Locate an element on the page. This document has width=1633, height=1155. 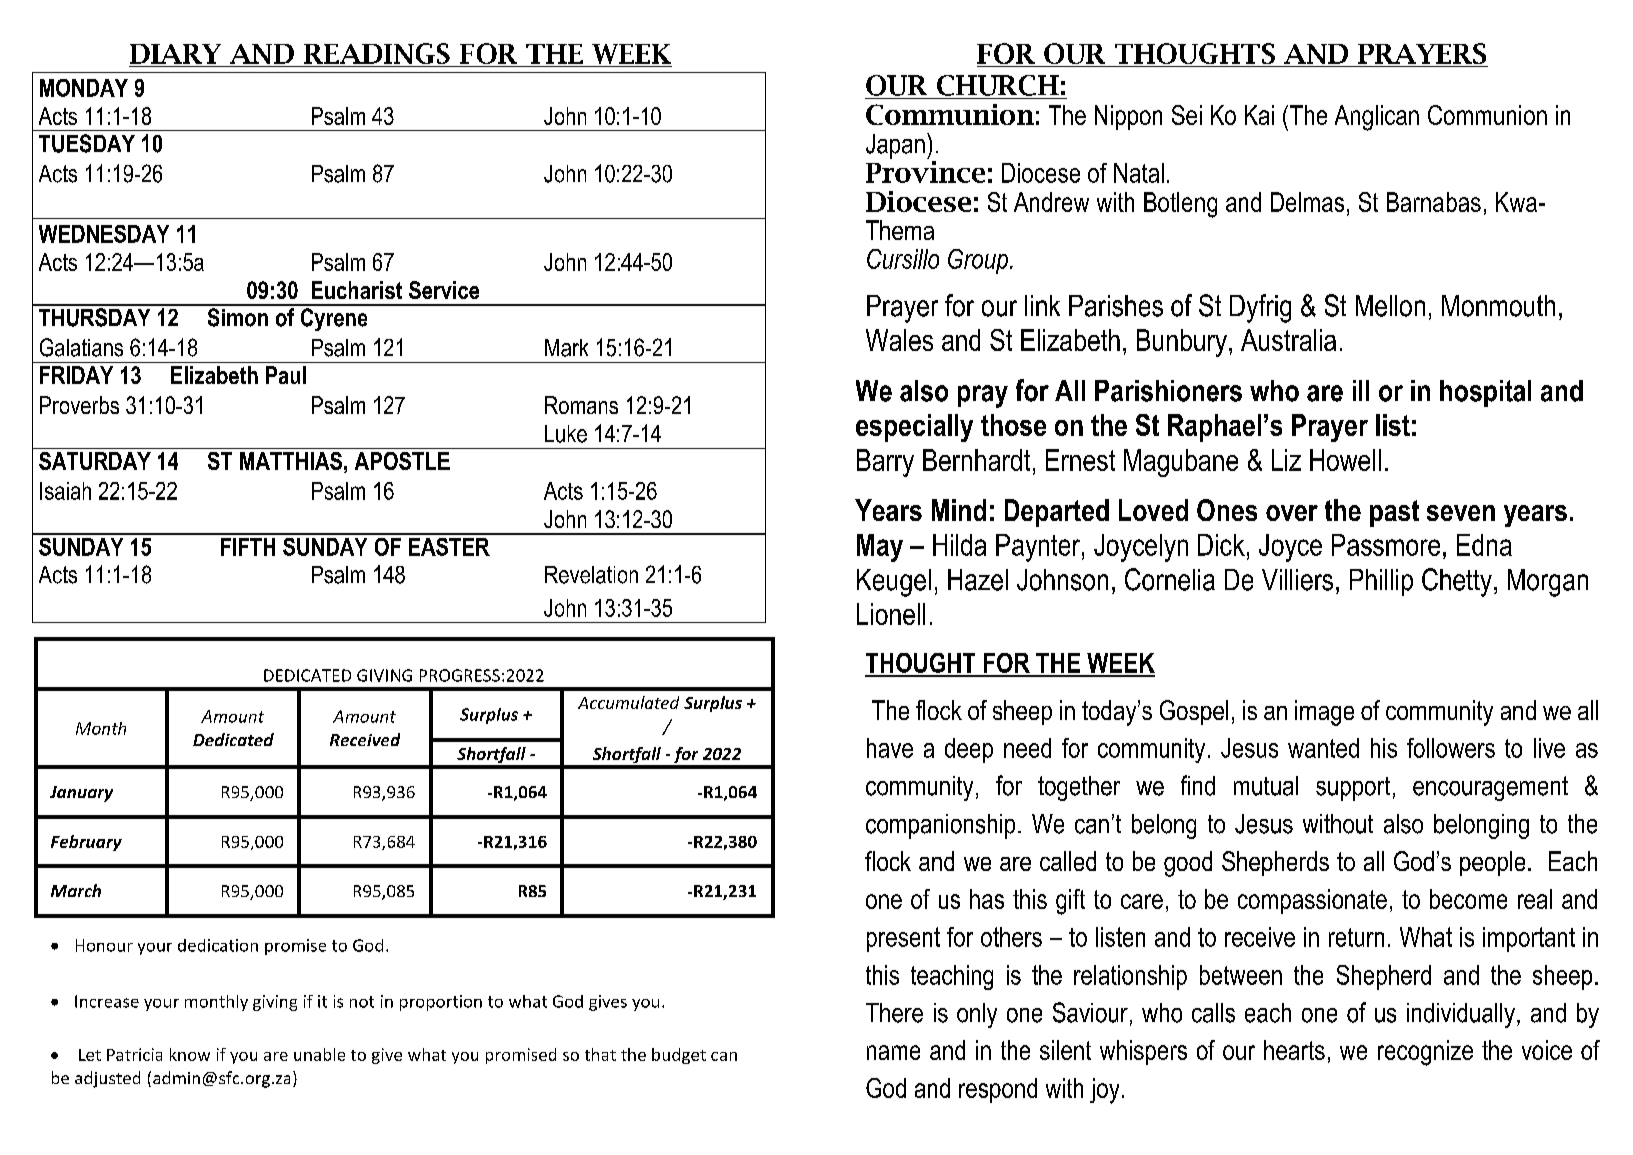
January is located at coordinates (81, 794).
